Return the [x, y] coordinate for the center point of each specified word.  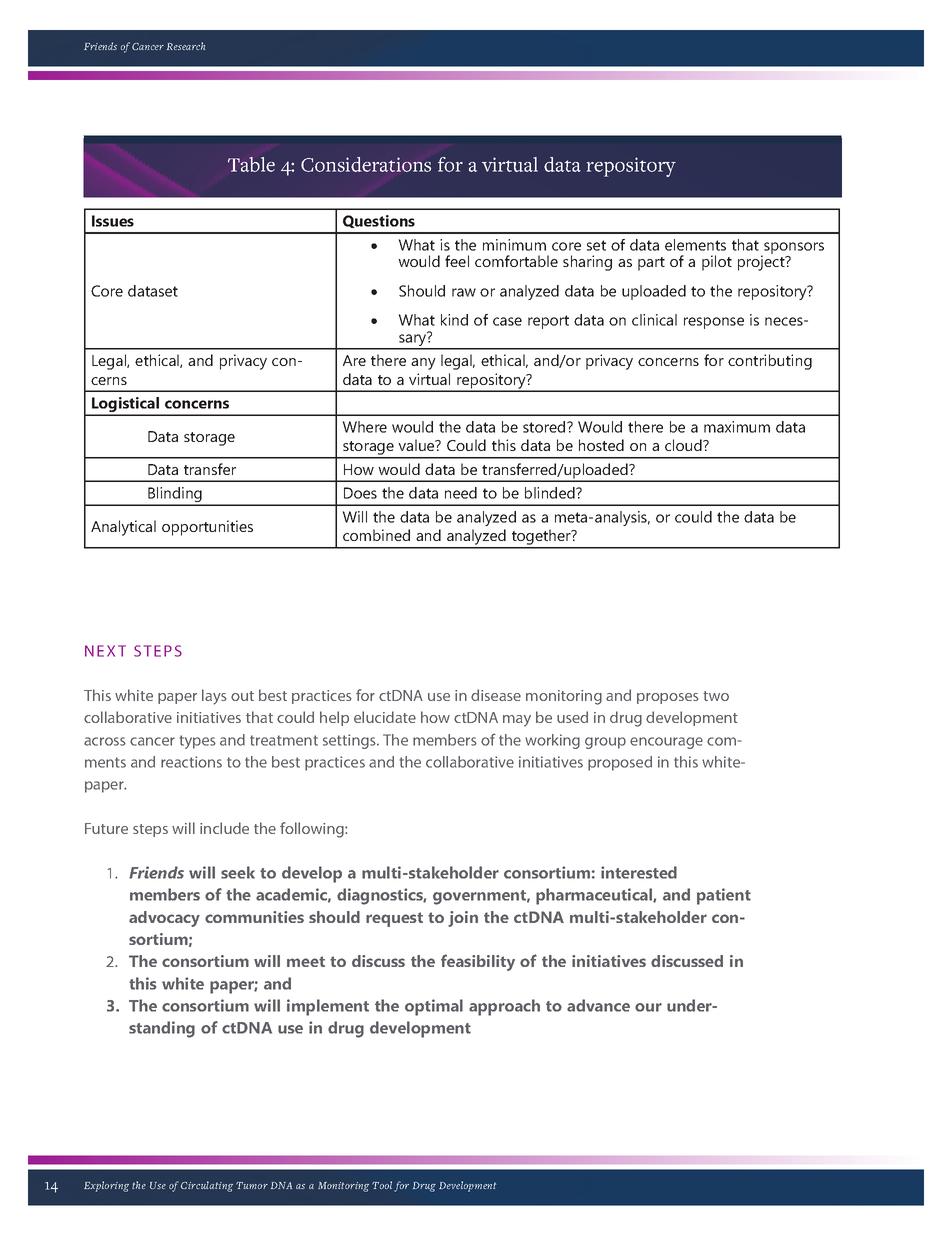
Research [186, 46]
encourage [666, 743]
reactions [191, 762]
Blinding [175, 496]
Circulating [207, 1186]
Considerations [366, 164]
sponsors [793, 249]
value [417, 445]
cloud [684, 445]
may [517, 721]
